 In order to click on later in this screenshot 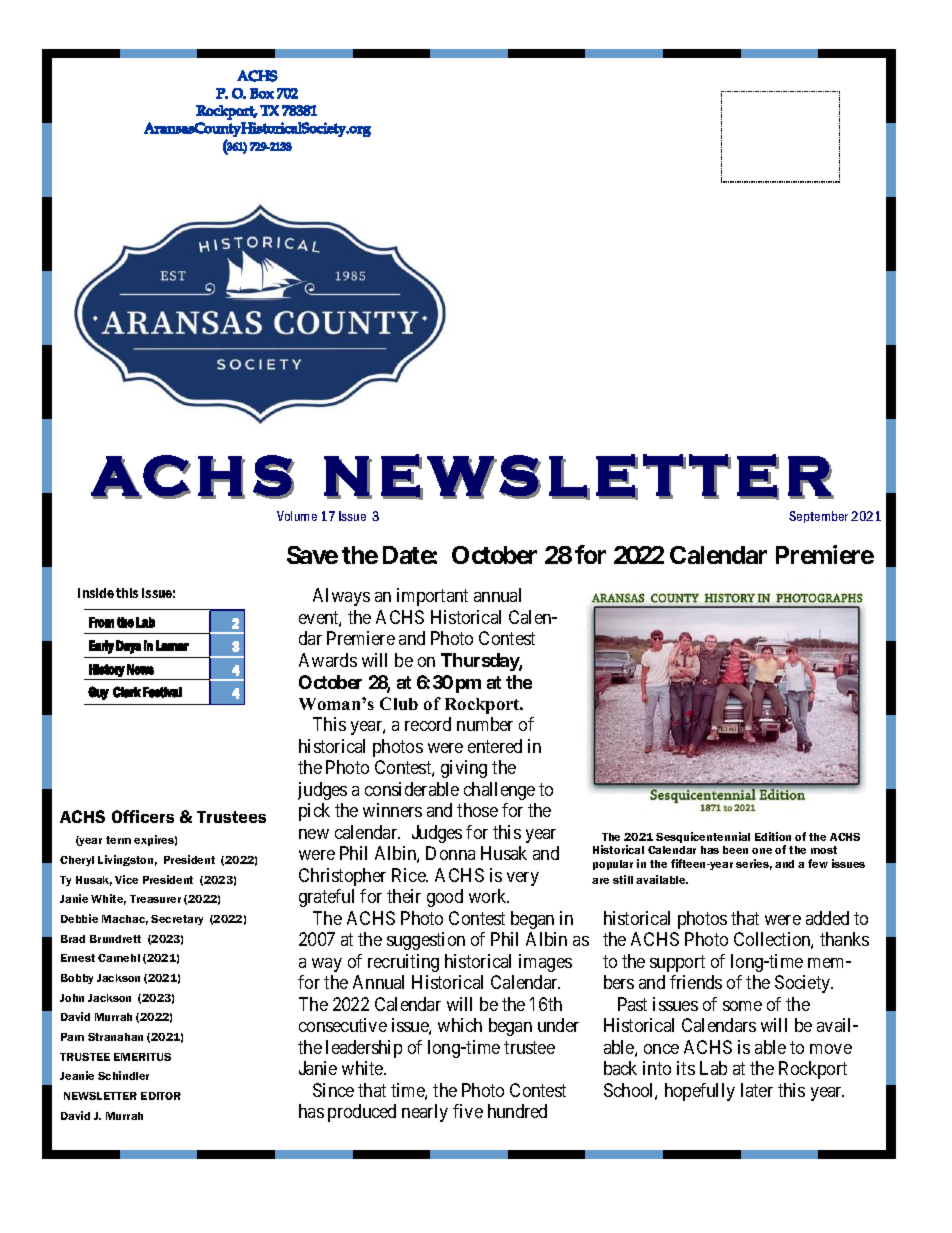, I will do `click(757, 1090)`.
